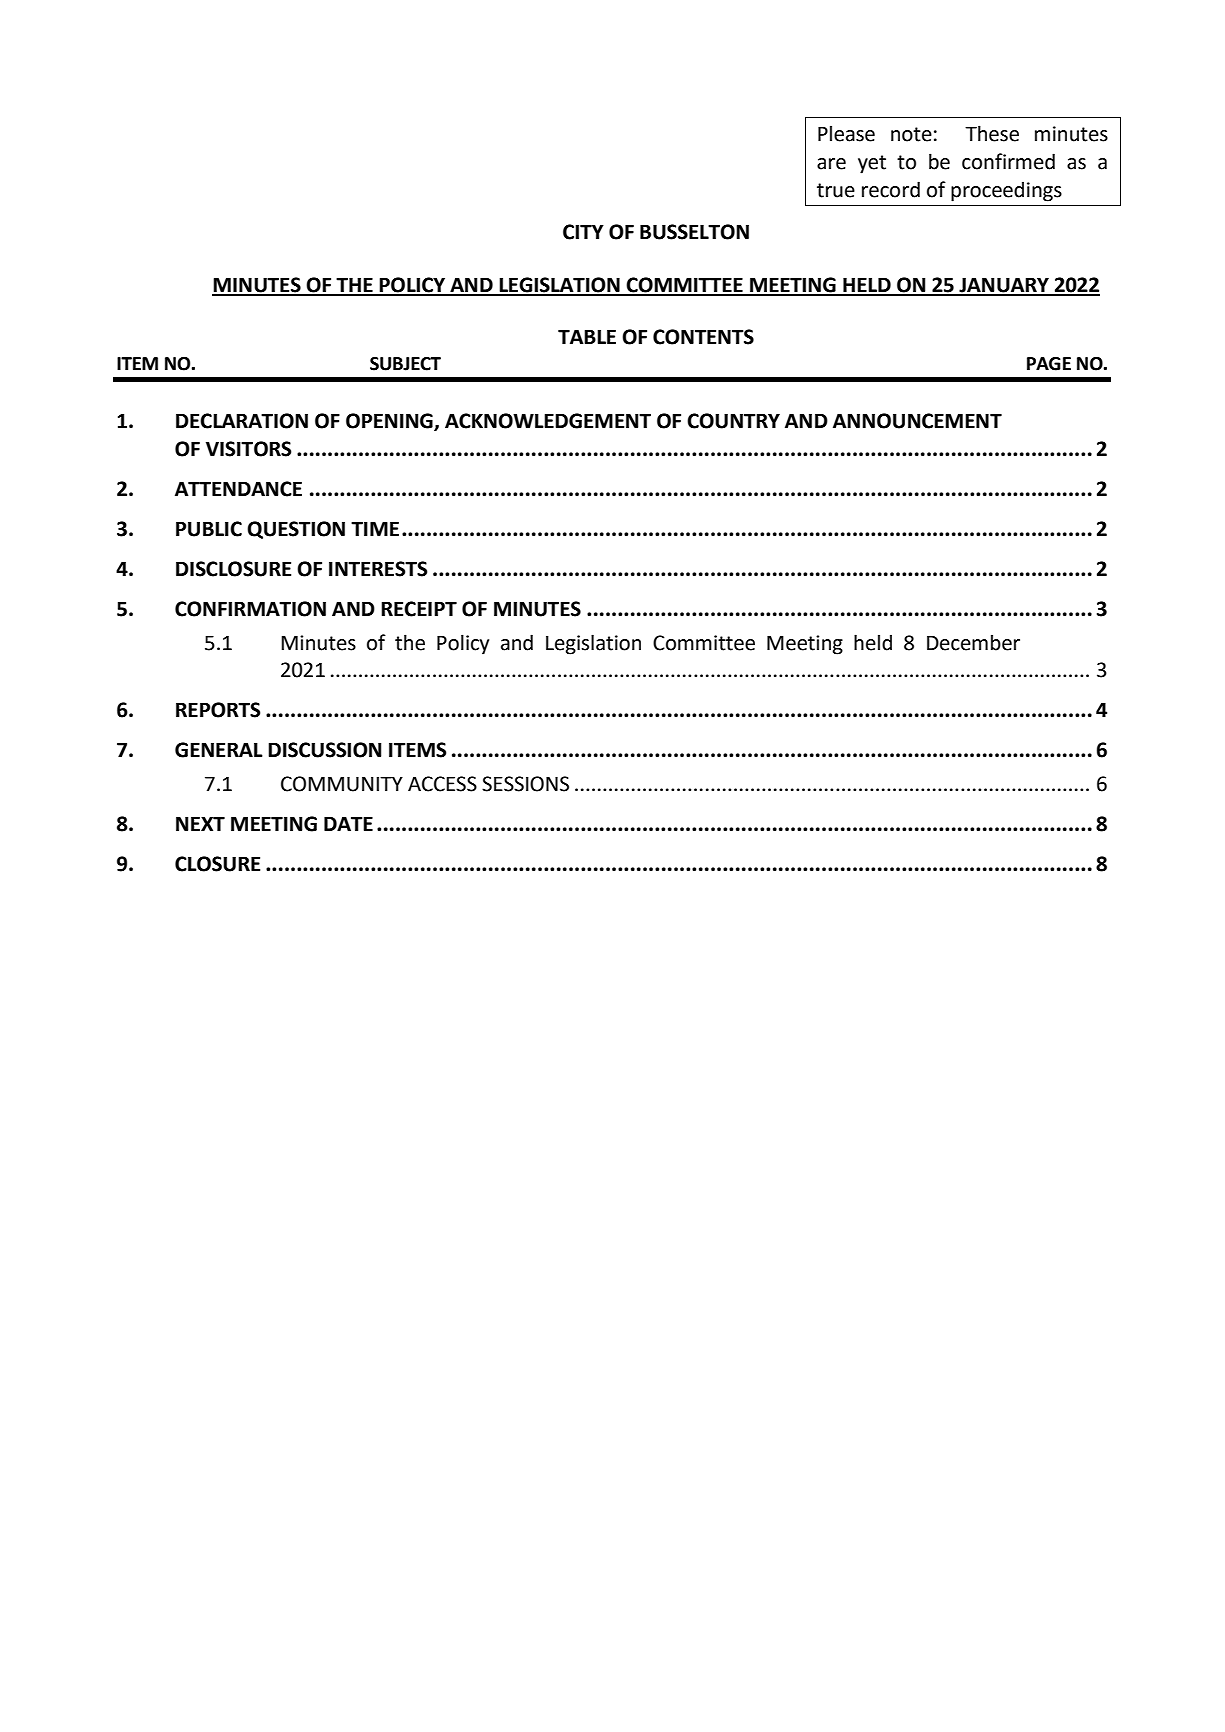  Describe the element at coordinates (694, 232) in the screenshot. I see `BUSSELTON` at that location.
